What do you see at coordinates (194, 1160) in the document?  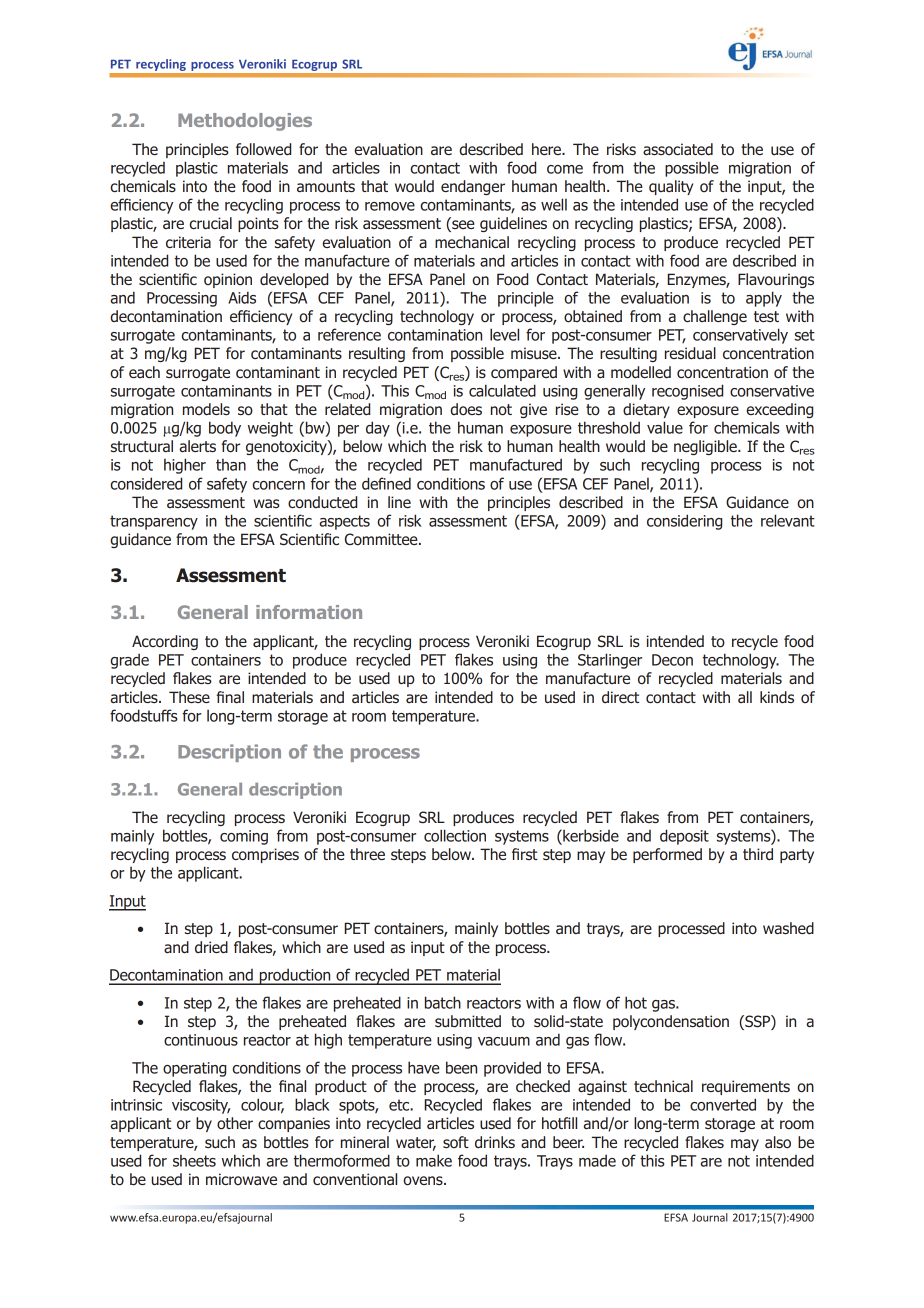 I see `sheets` at bounding box center [194, 1160].
